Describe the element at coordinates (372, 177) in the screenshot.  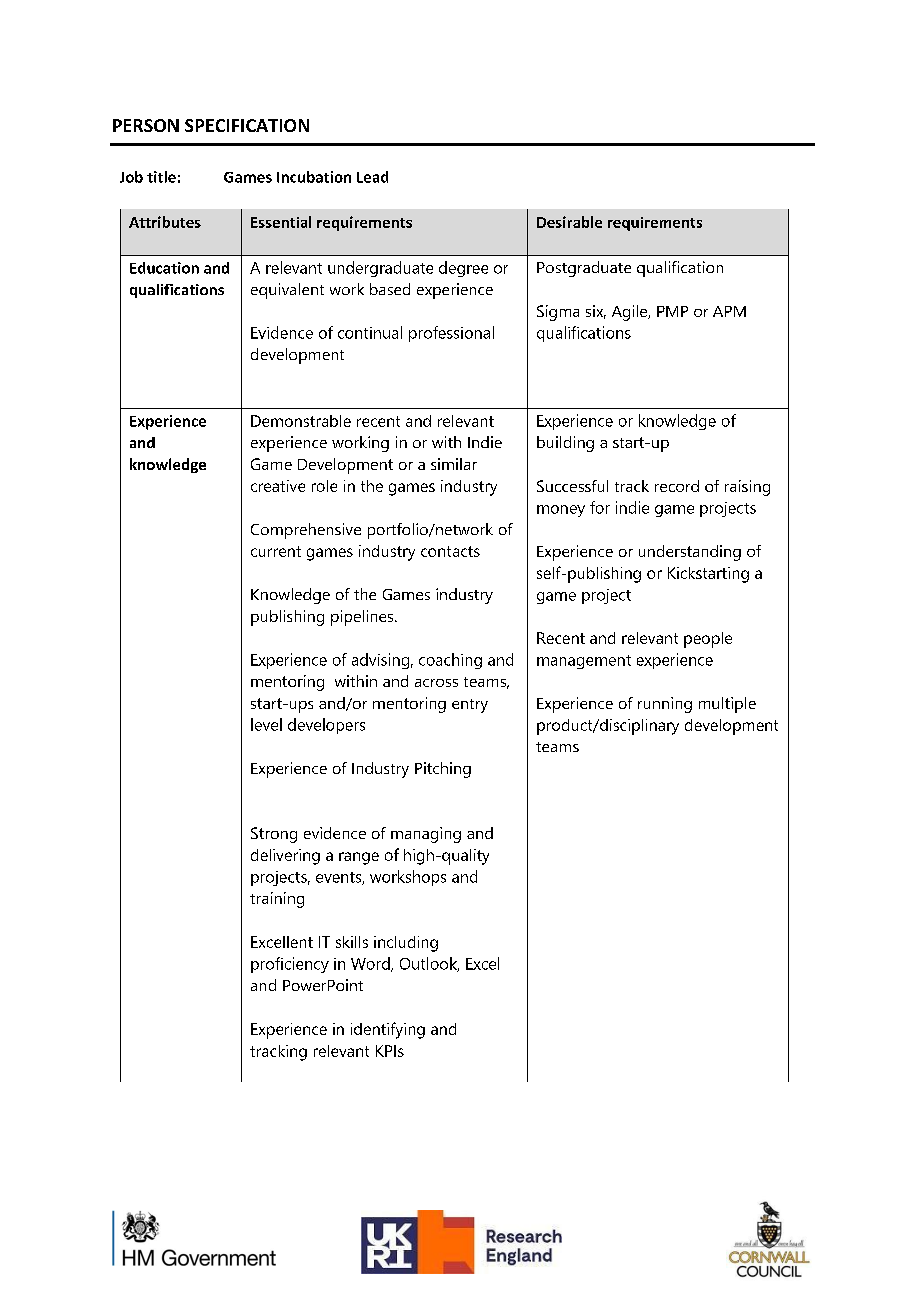
I see `Lead` at that location.
